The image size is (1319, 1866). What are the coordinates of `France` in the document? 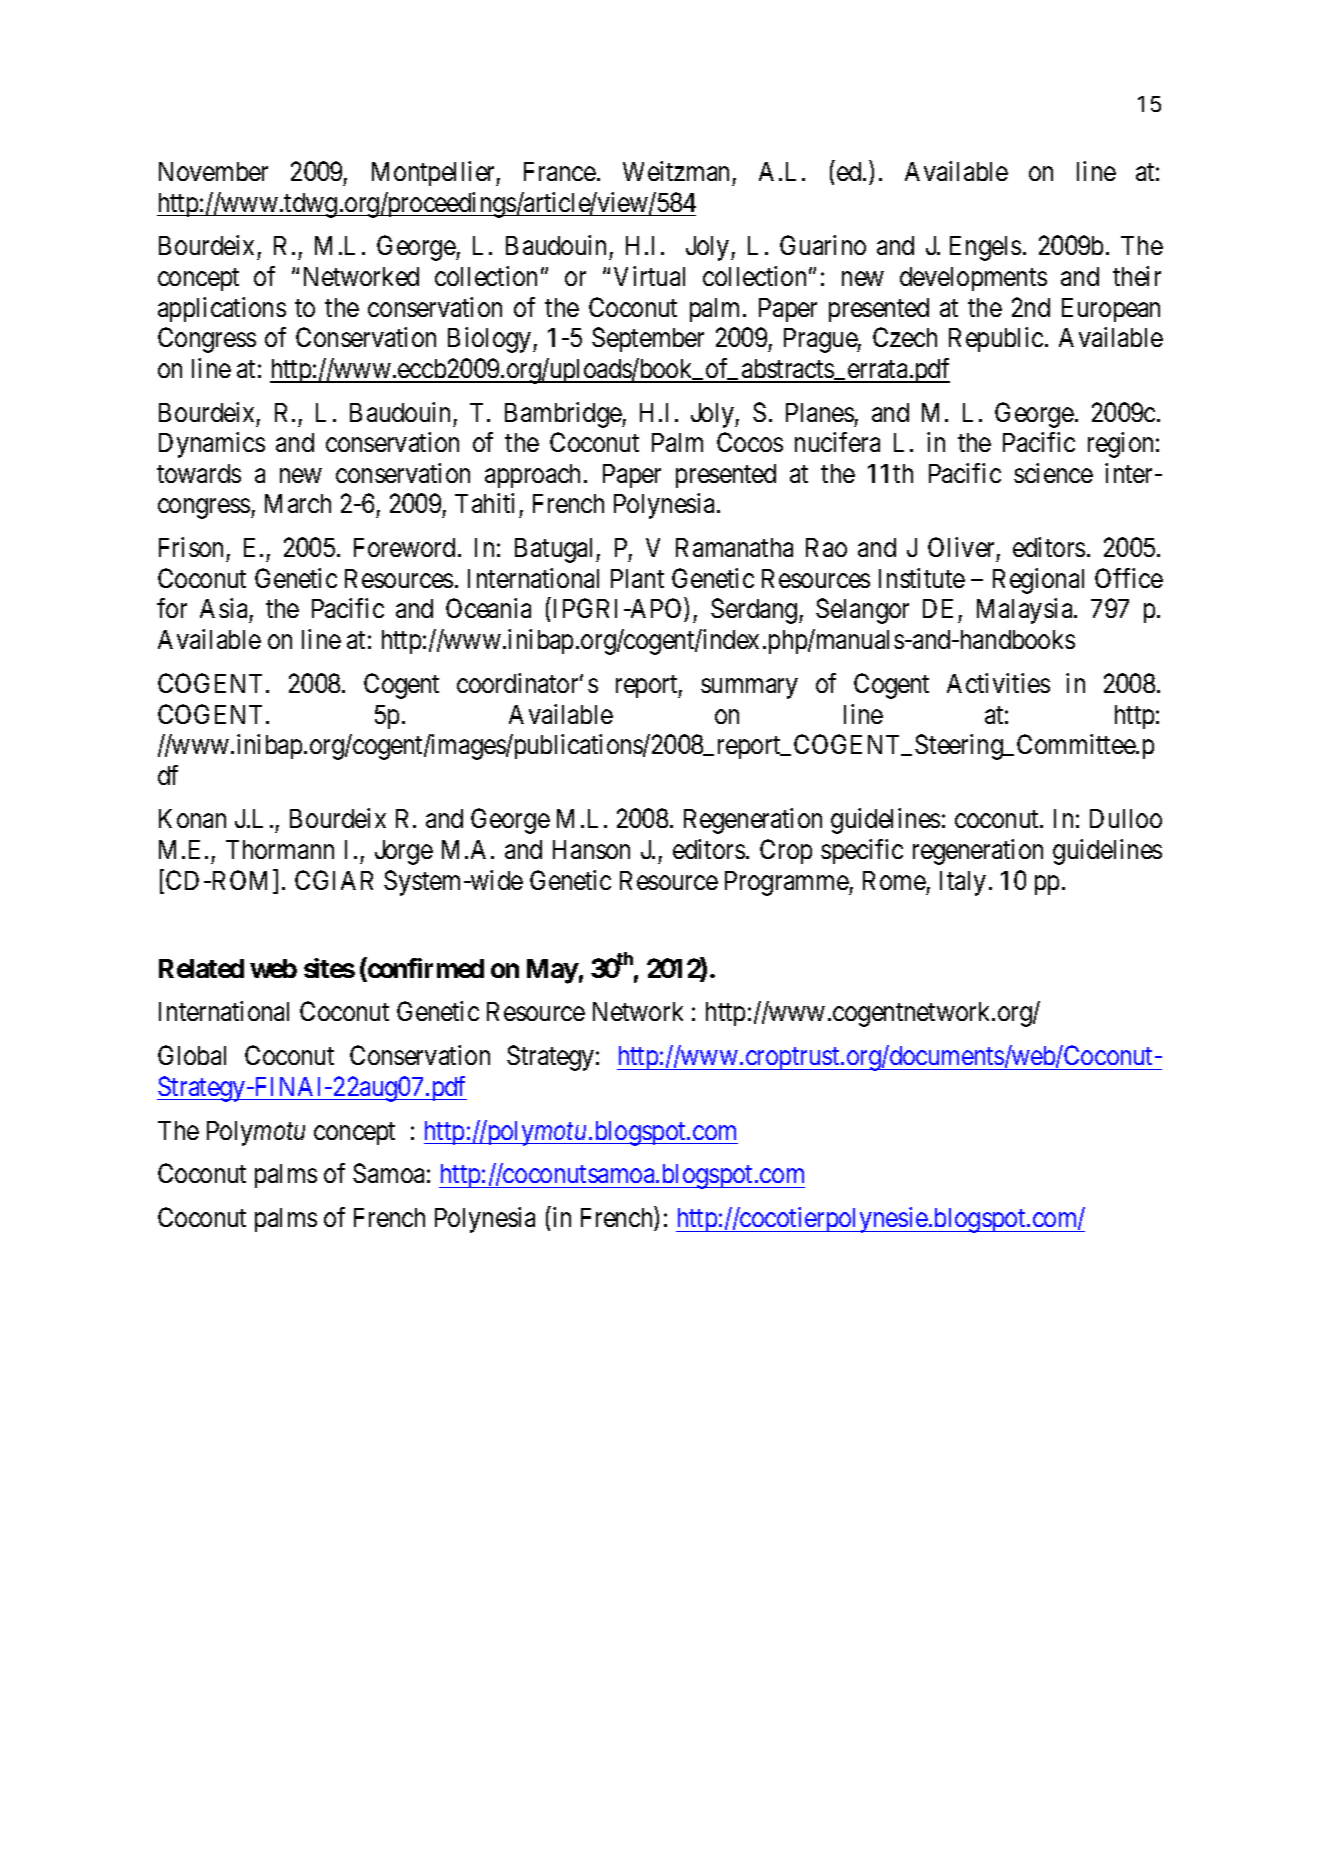 It's located at (560, 171).
